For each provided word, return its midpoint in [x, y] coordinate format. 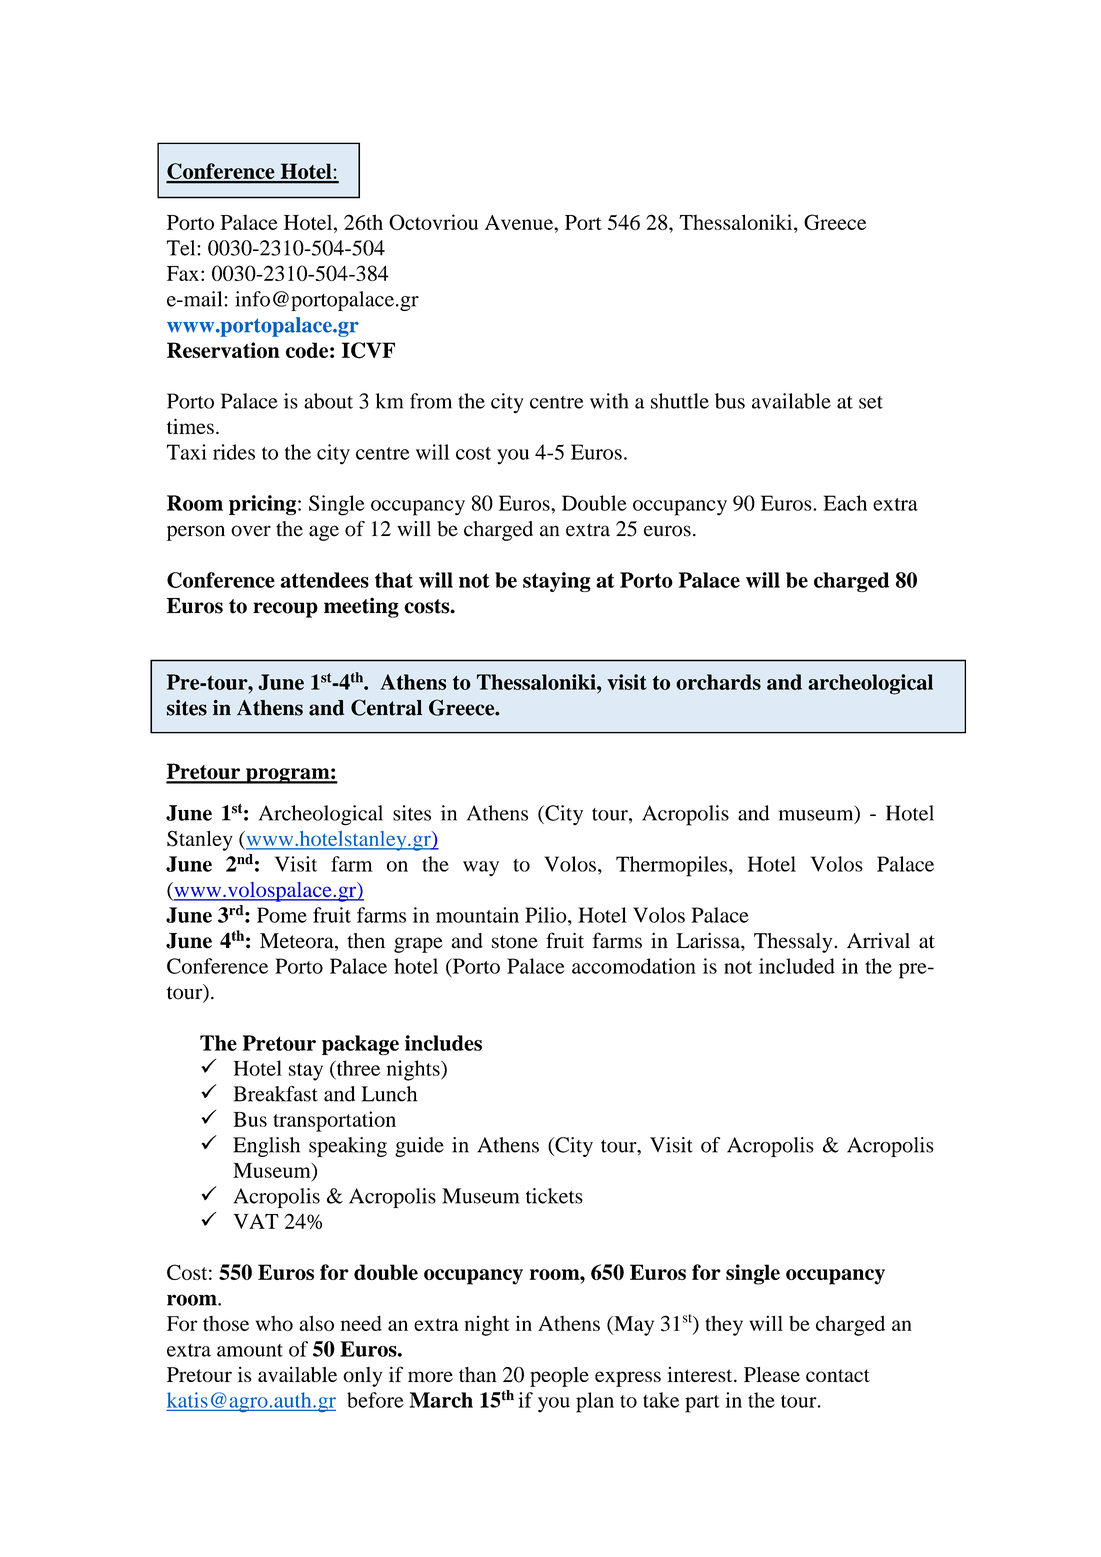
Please [772, 1374]
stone [515, 942]
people [559, 1377]
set [871, 402]
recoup [285, 610]
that [394, 580]
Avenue [520, 222]
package [360, 1045]
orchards [718, 682]
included [797, 966]
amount [250, 1350]
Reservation [223, 350]
